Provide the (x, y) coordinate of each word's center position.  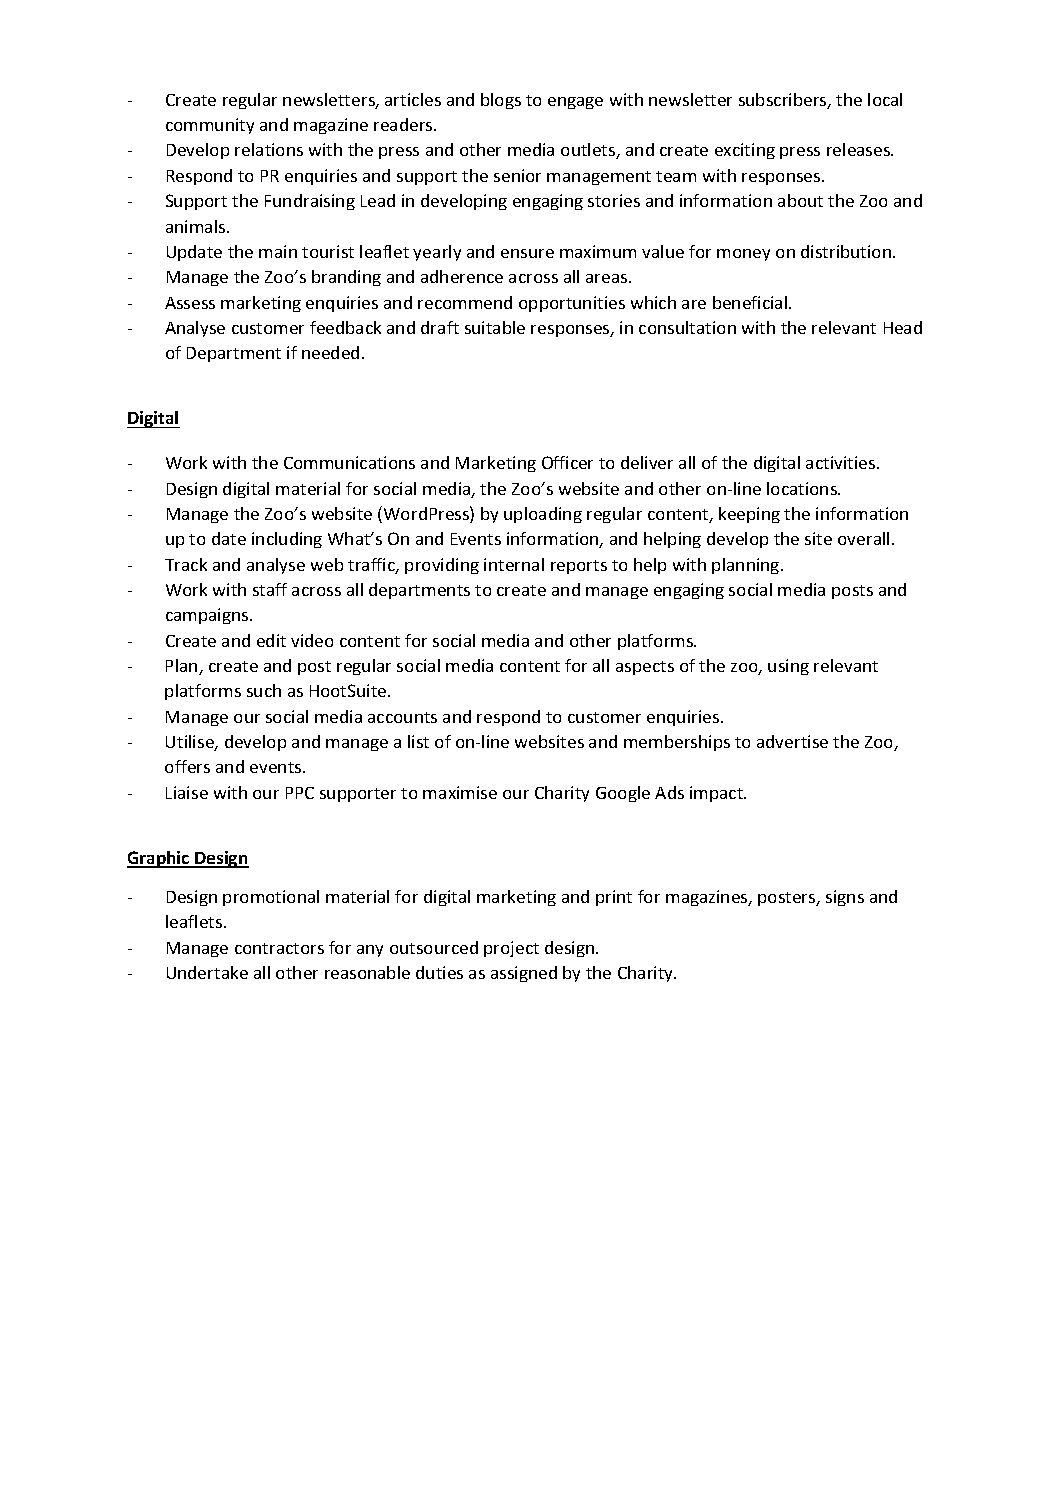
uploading (543, 515)
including (287, 540)
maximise (460, 792)
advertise (792, 741)
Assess (190, 303)
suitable (495, 327)
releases (860, 149)
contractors (279, 948)
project (511, 949)
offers (187, 766)
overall (863, 538)
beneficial (751, 302)
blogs (501, 101)
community (210, 126)
